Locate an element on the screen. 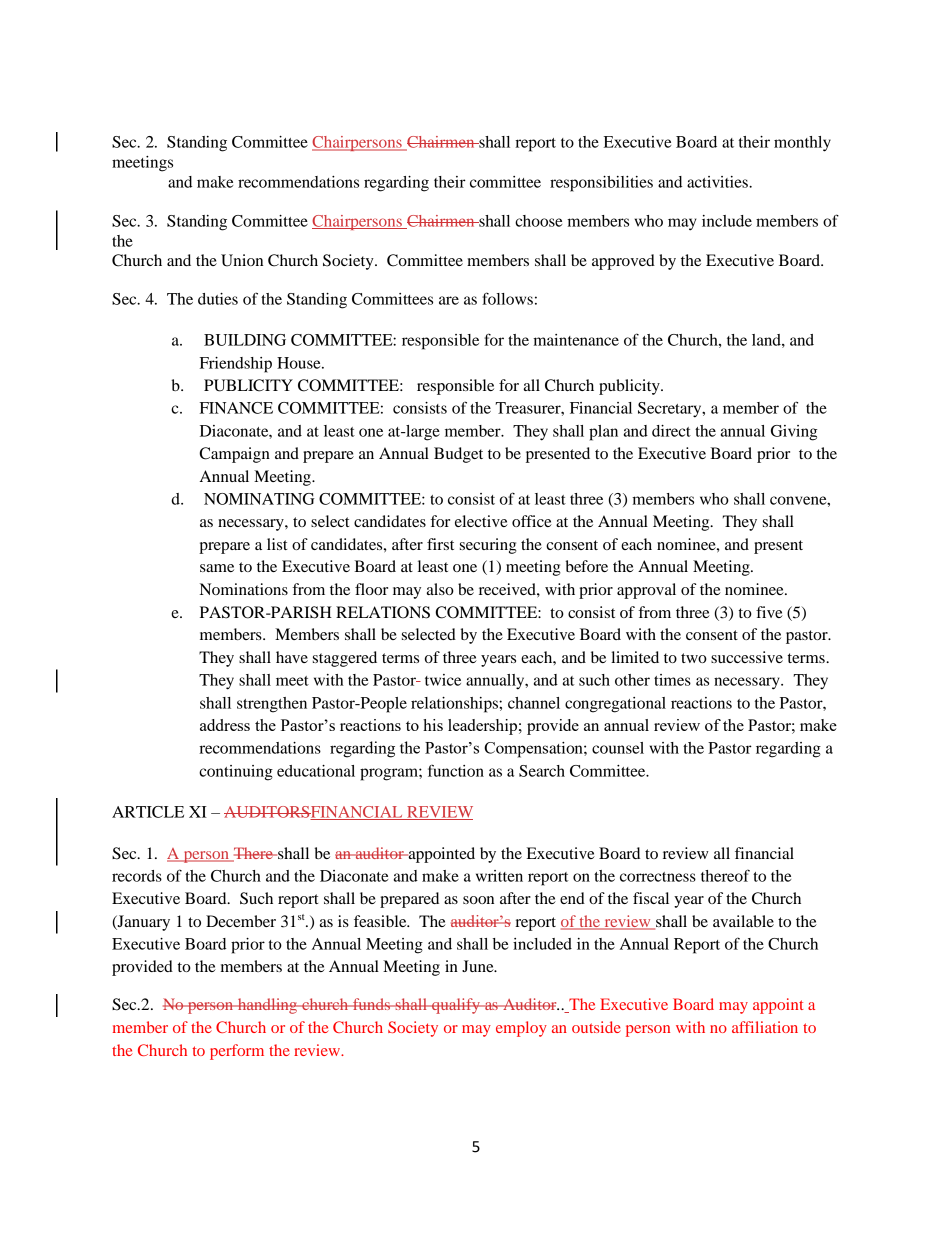  activities is located at coordinates (718, 182).
